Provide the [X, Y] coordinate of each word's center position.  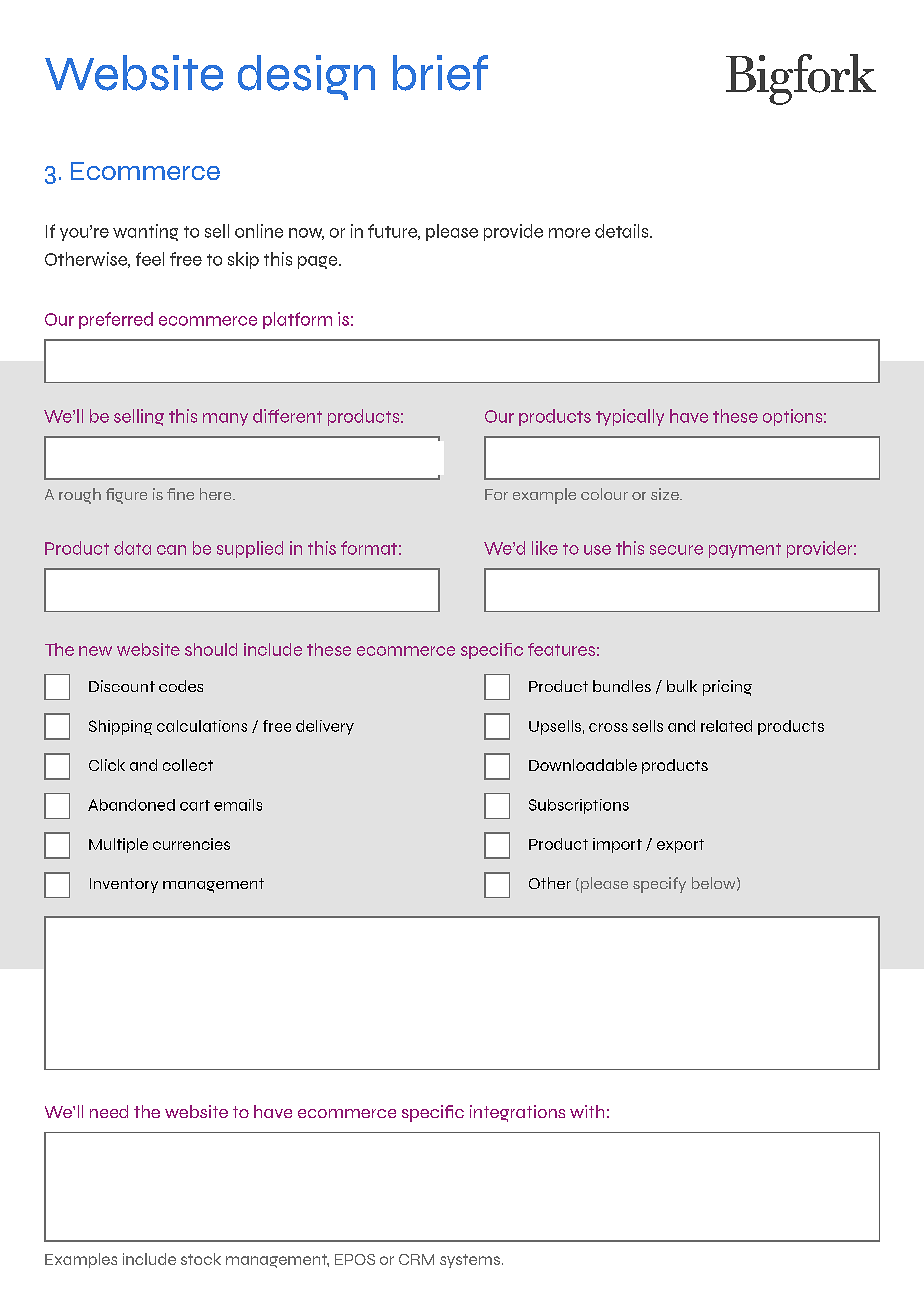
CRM [416, 1259]
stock [201, 1259]
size [666, 494]
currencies [191, 844]
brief [440, 73]
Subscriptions [579, 806]
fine [180, 494]
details [623, 231]
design [306, 77]
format [369, 548]
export [680, 846]
